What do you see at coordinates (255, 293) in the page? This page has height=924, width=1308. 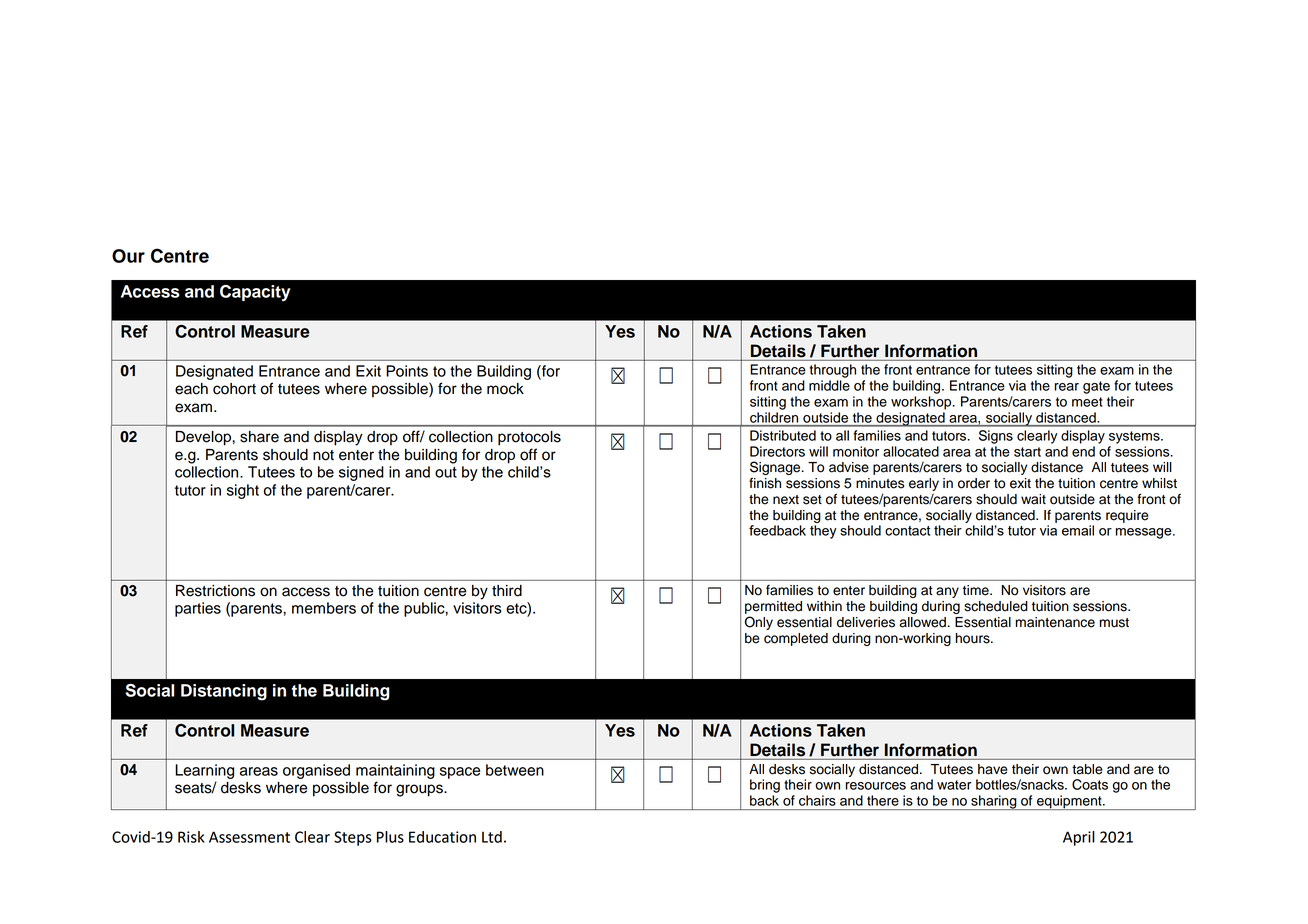 I see `Capacity` at bounding box center [255, 293].
